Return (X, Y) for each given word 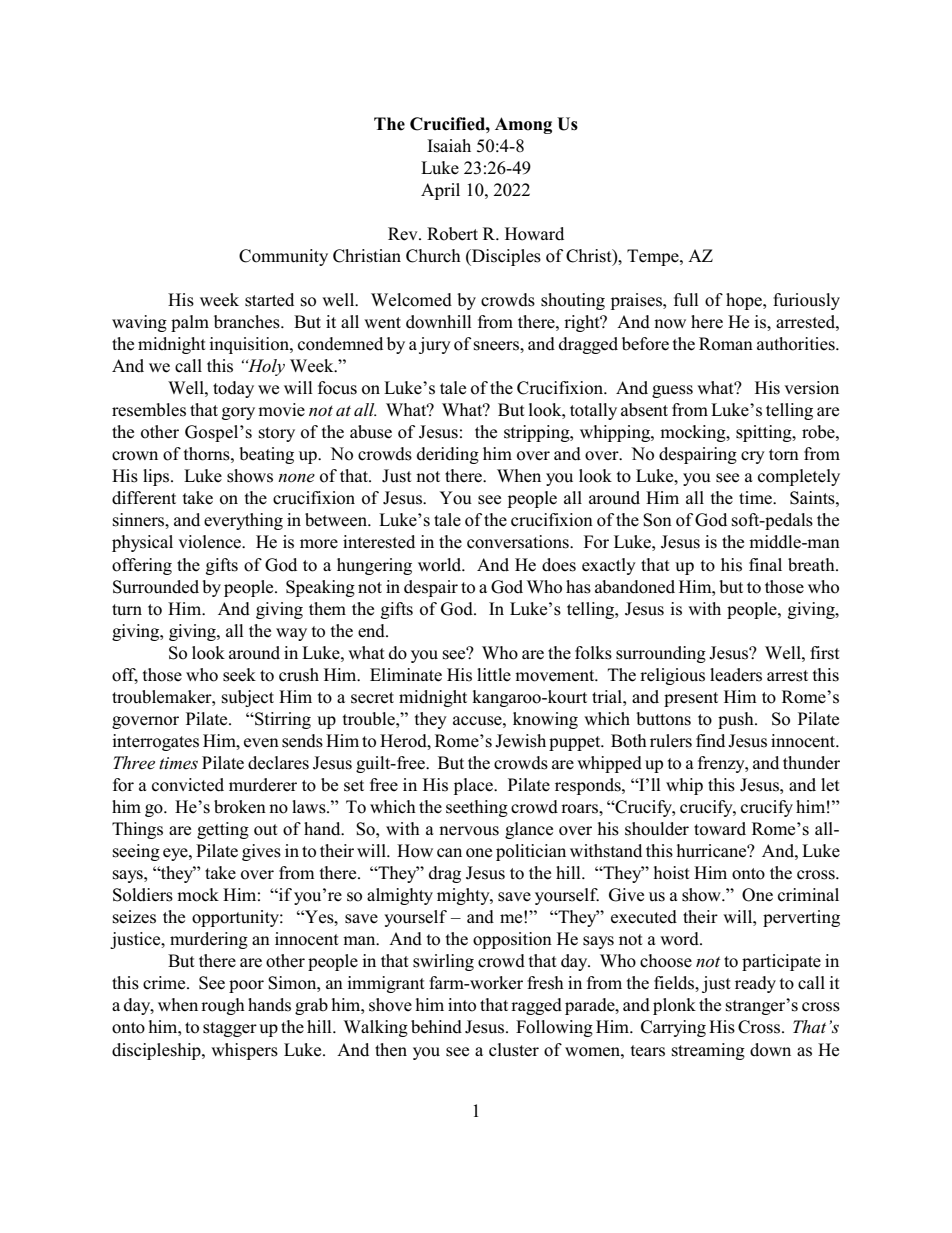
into (462, 1005)
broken (240, 807)
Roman (726, 344)
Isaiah (449, 146)
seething (477, 808)
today (233, 389)
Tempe (654, 257)
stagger (230, 1029)
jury (435, 345)
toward (720, 829)
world (441, 565)
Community (283, 257)
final (765, 564)
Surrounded (156, 587)
